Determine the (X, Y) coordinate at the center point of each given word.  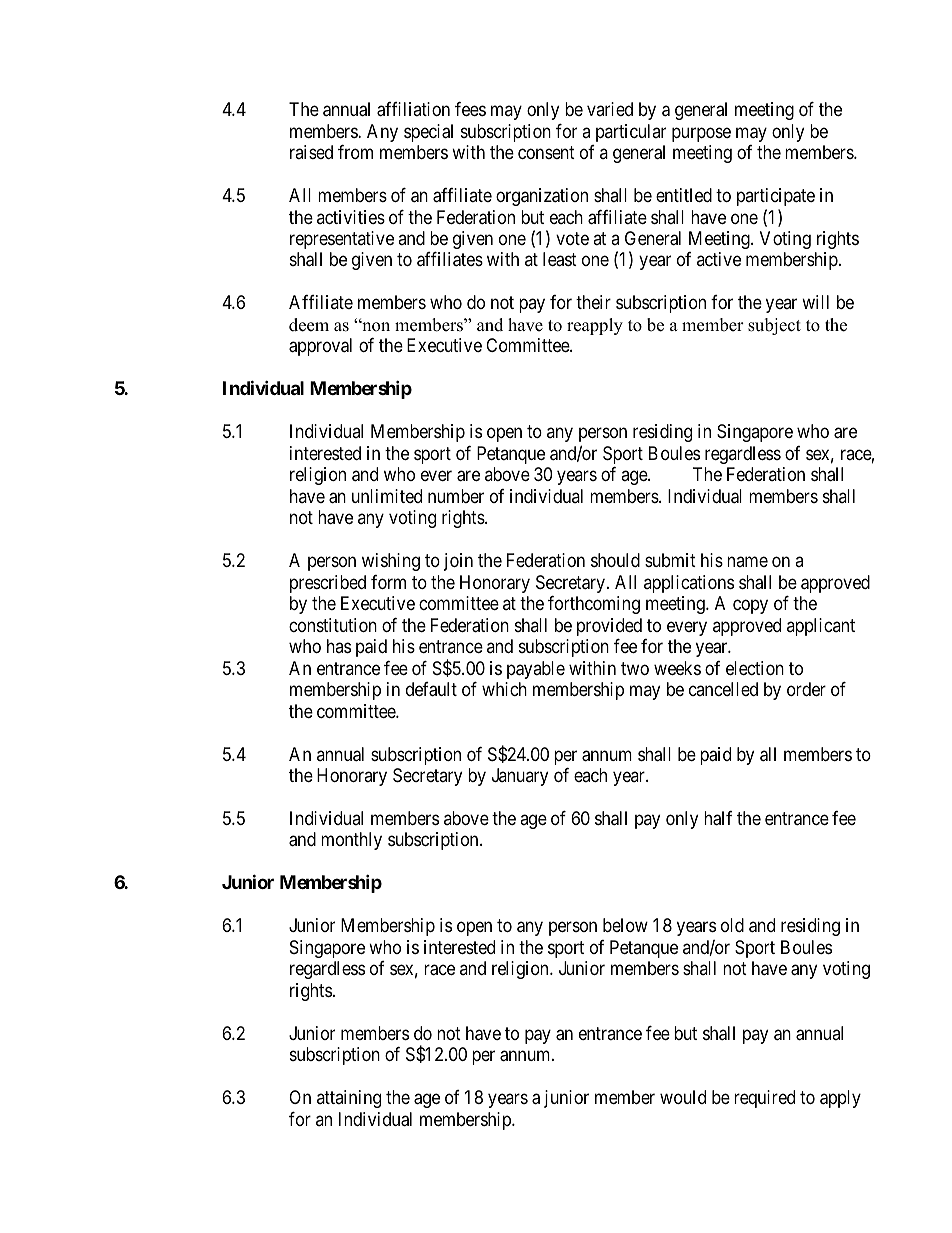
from (355, 152)
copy (750, 607)
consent (546, 152)
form (388, 582)
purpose (701, 134)
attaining (349, 1099)
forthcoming (594, 605)
